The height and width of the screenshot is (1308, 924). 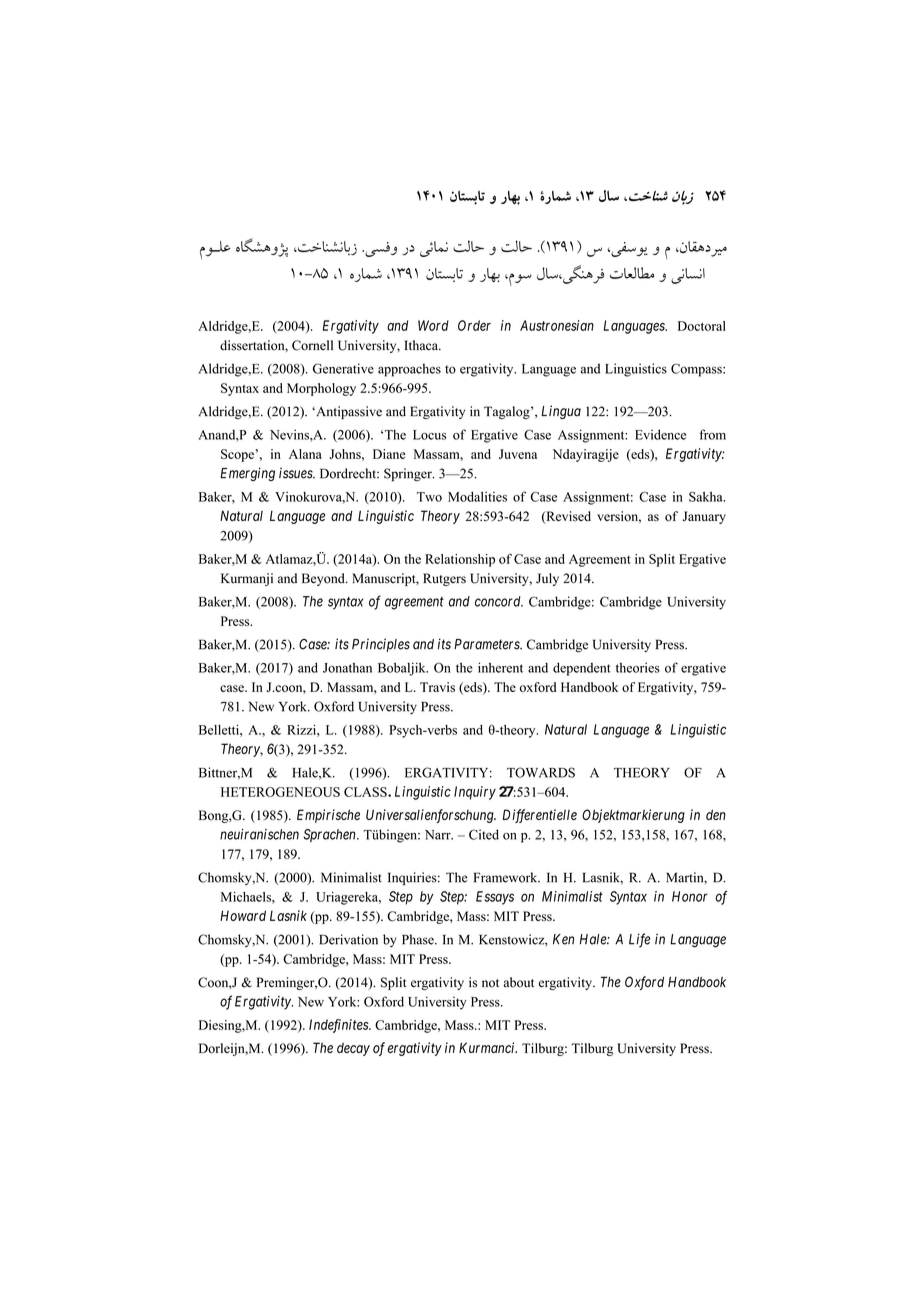 I want to click on inherent, so click(x=500, y=667).
